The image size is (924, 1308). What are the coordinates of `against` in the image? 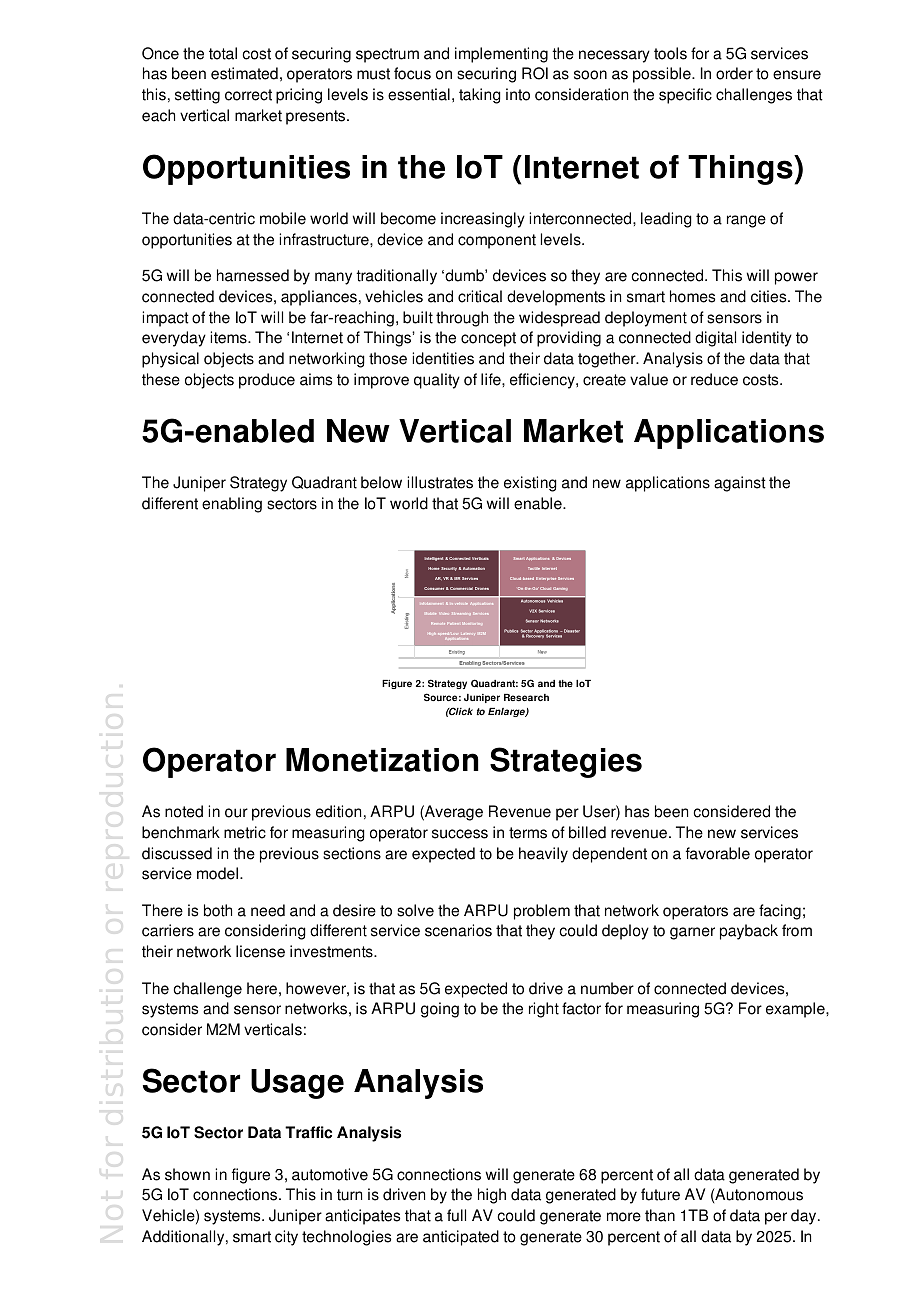 It's located at (740, 484).
